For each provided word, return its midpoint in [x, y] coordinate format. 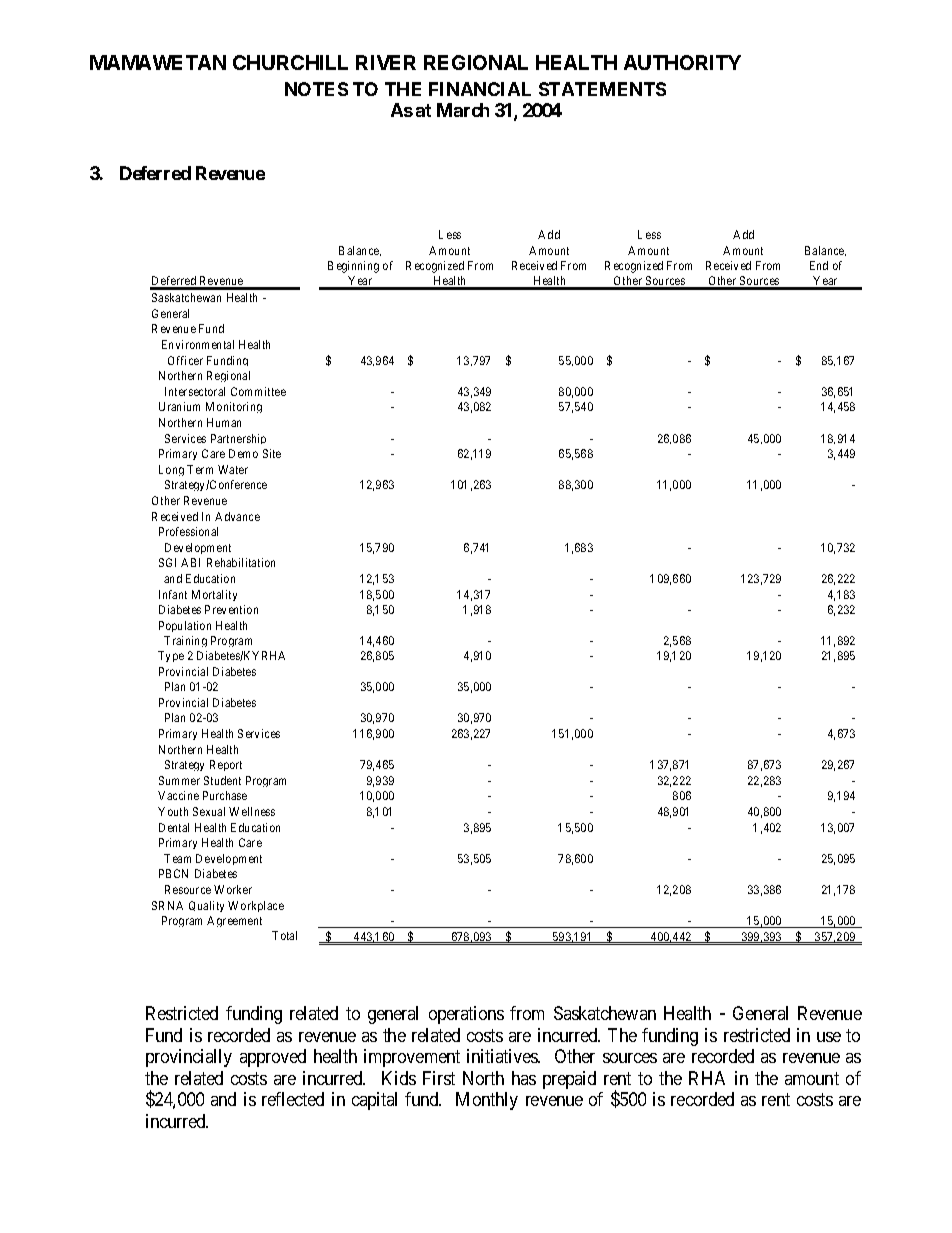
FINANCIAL [480, 89]
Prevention [231, 609]
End [819, 265]
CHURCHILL [290, 62]
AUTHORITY [682, 62]
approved [273, 1058]
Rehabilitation [241, 562]
